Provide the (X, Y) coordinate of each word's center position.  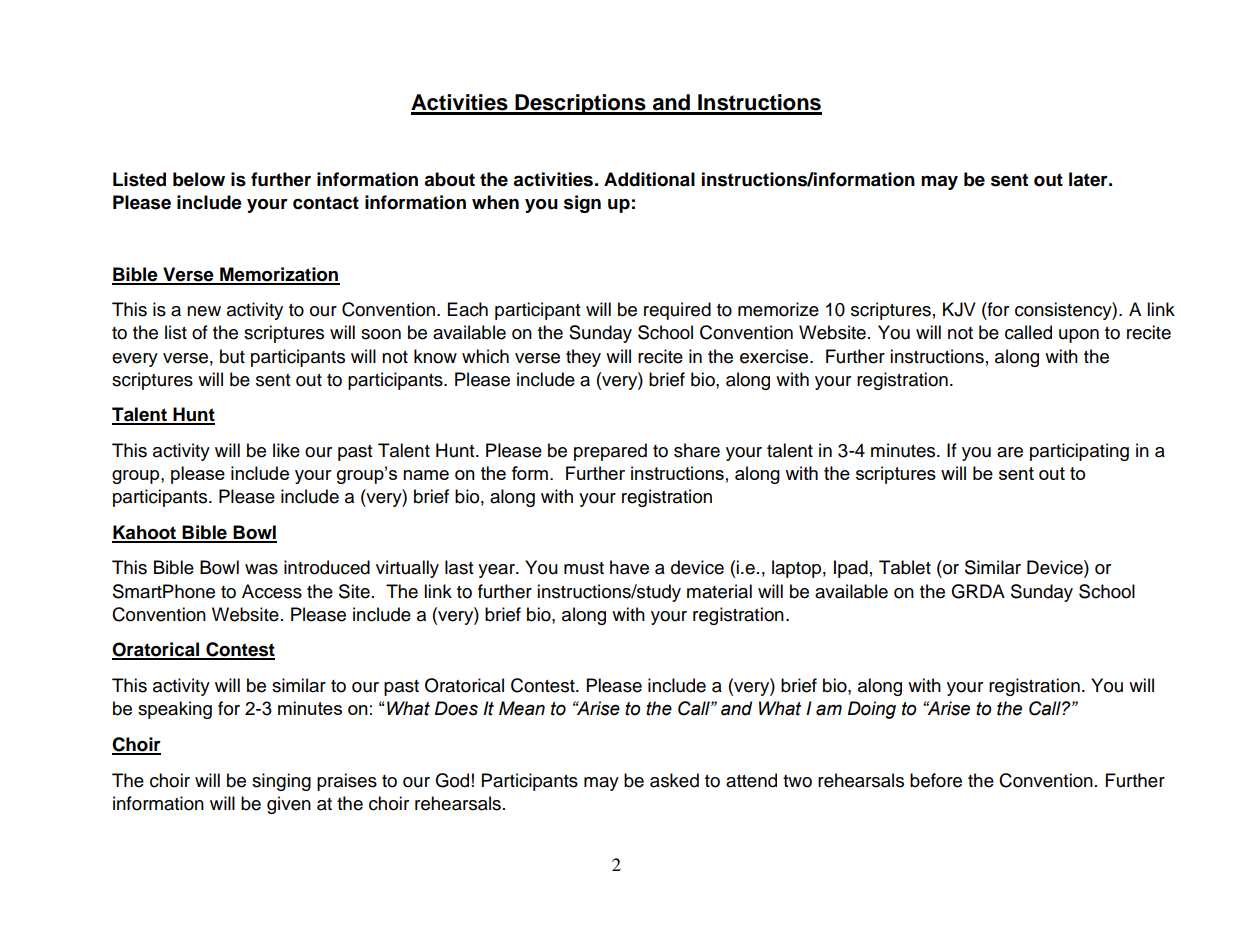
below (199, 179)
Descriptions (580, 104)
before (936, 780)
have (629, 567)
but (232, 356)
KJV (959, 309)
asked (674, 780)
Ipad (851, 569)
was (261, 569)
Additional (649, 179)
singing (281, 782)
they (583, 358)
